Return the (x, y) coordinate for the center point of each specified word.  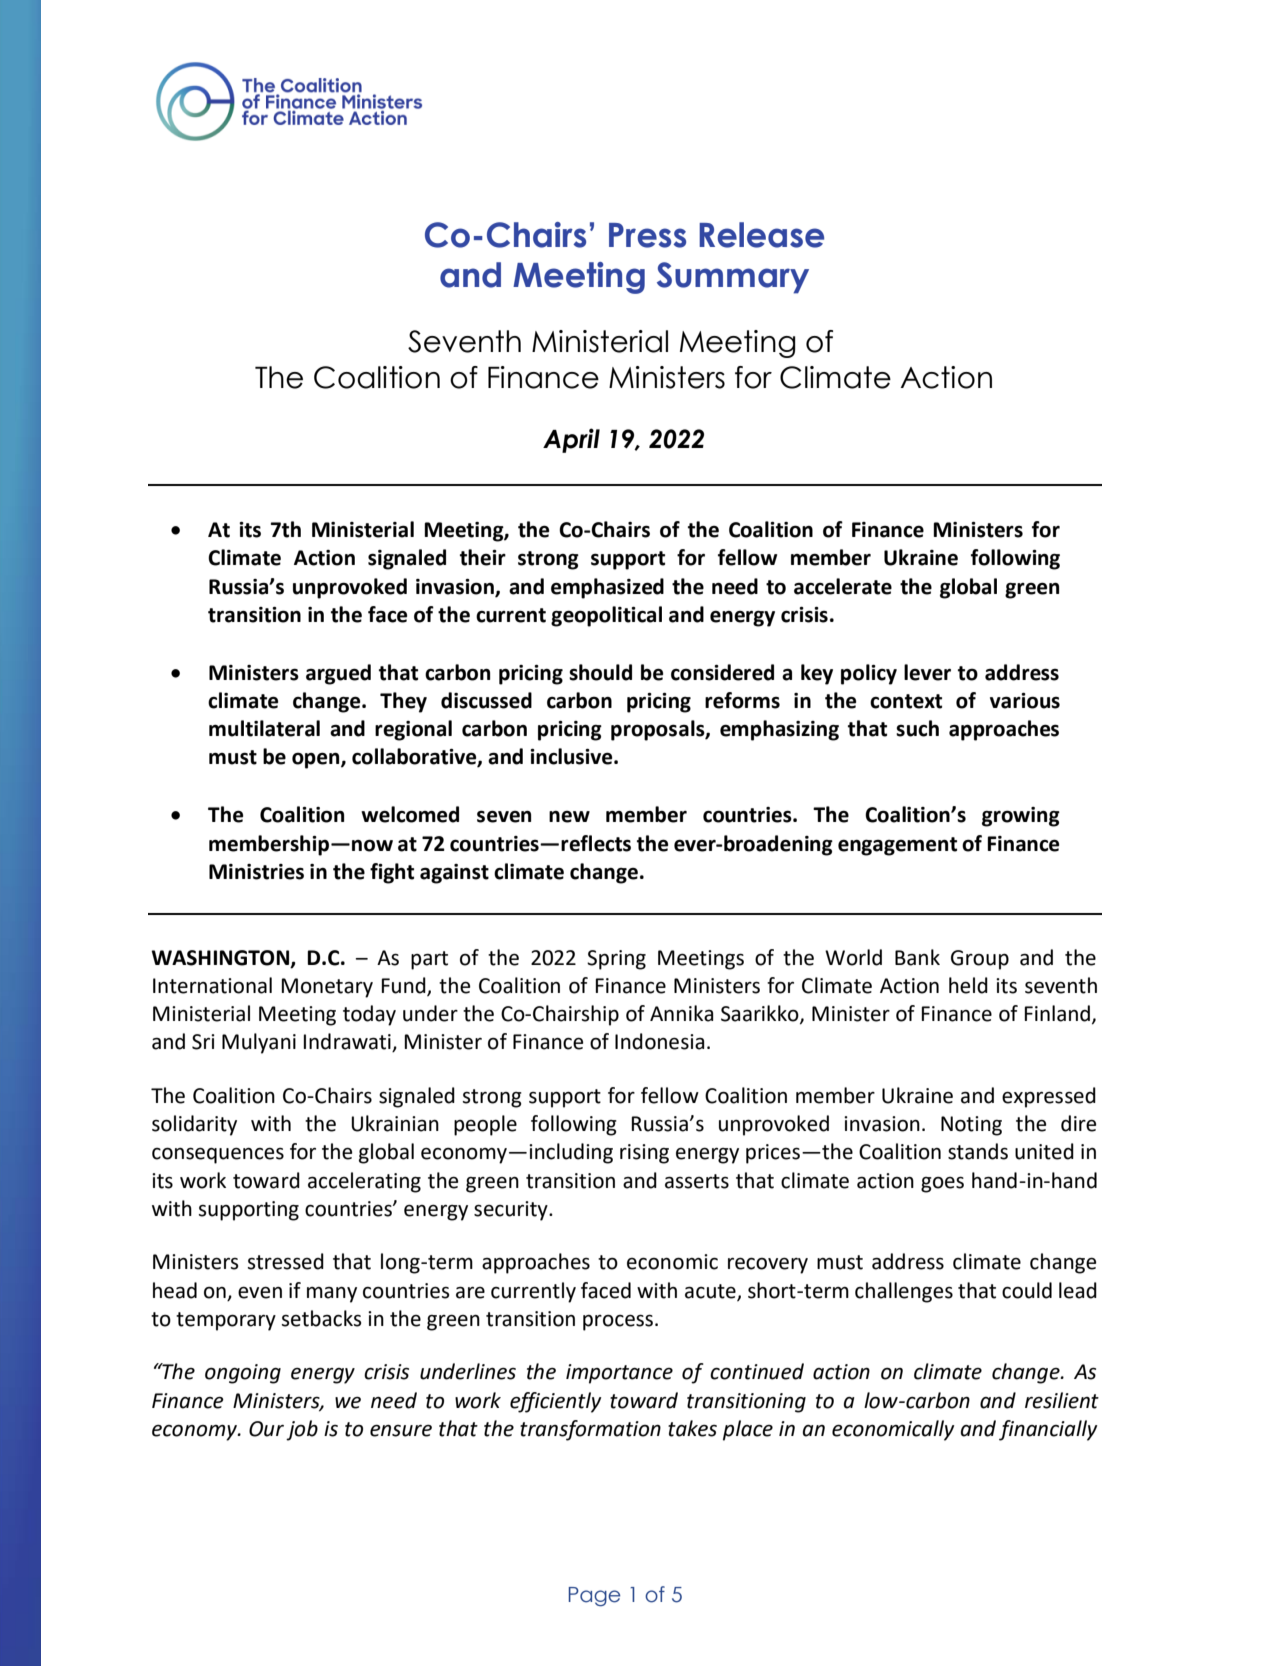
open (317, 760)
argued (338, 674)
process (619, 1322)
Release (761, 235)
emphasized (607, 588)
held (968, 985)
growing (1021, 817)
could (1027, 1290)
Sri (203, 1042)
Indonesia (659, 1041)
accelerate (843, 586)
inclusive (572, 756)
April (571, 440)
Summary (733, 278)
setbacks (321, 1318)
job (302, 1430)
